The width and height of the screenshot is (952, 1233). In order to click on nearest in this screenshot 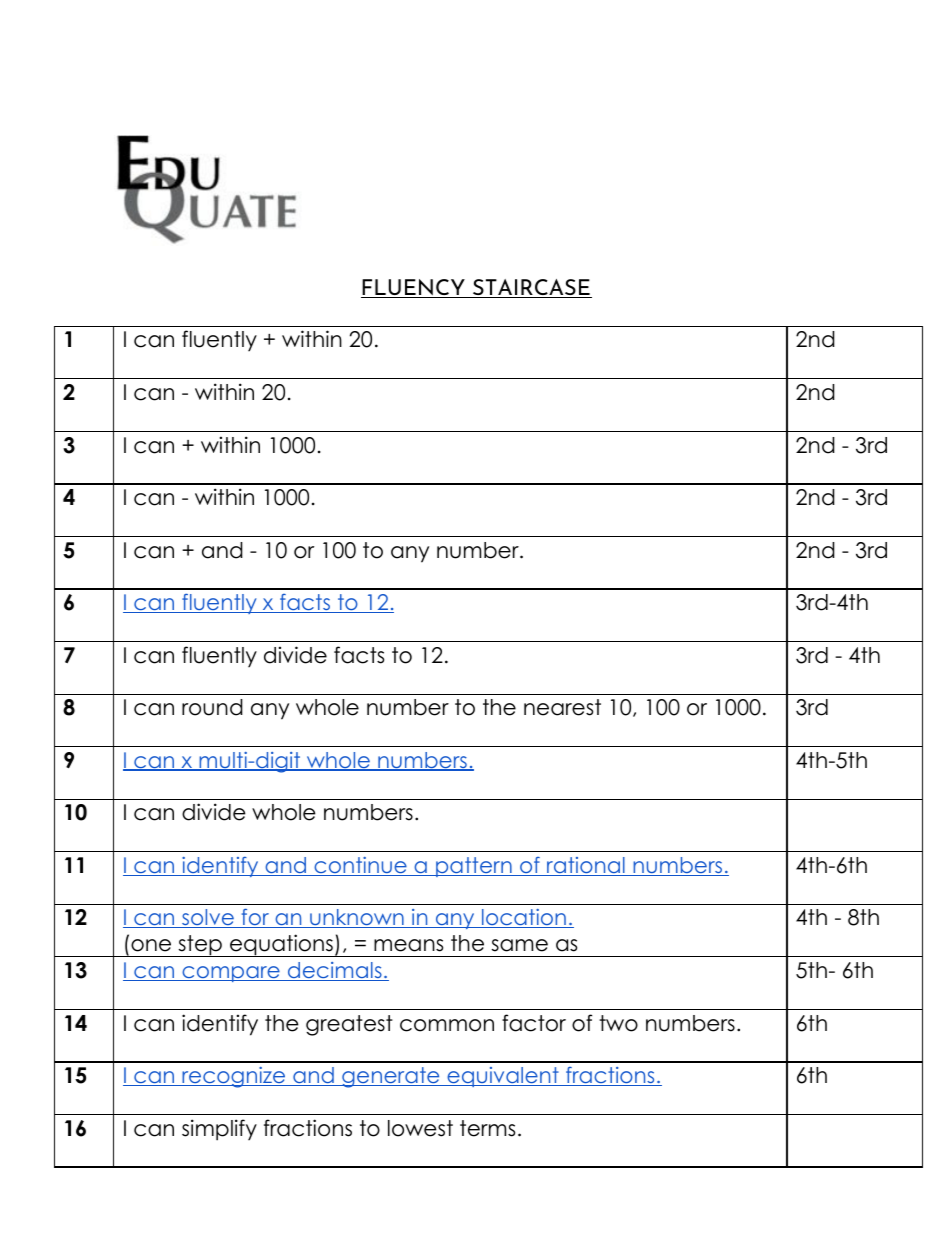, I will do `click(562, 707)`.
